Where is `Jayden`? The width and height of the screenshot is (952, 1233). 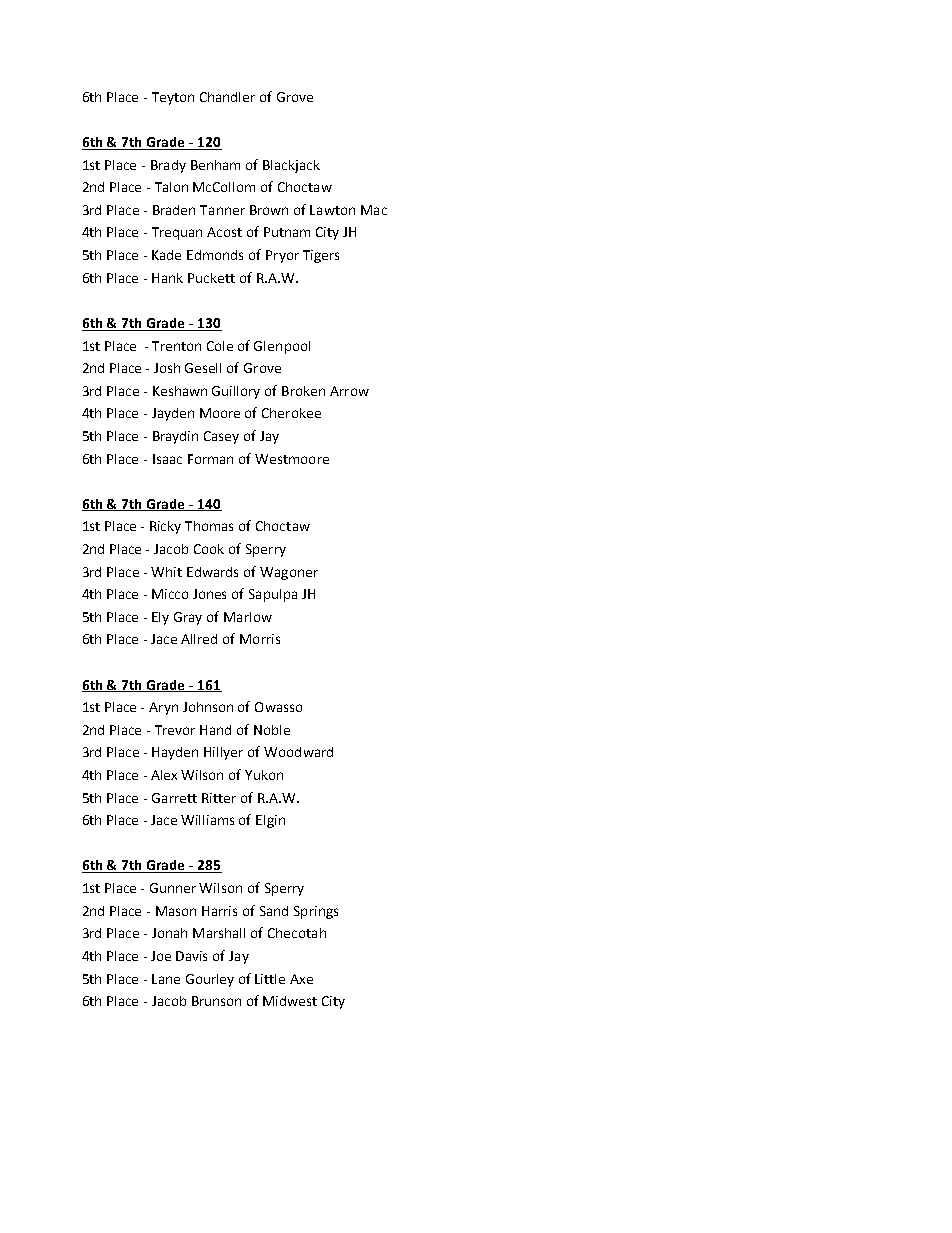
Jayden is located at coordinates (173, 414).
